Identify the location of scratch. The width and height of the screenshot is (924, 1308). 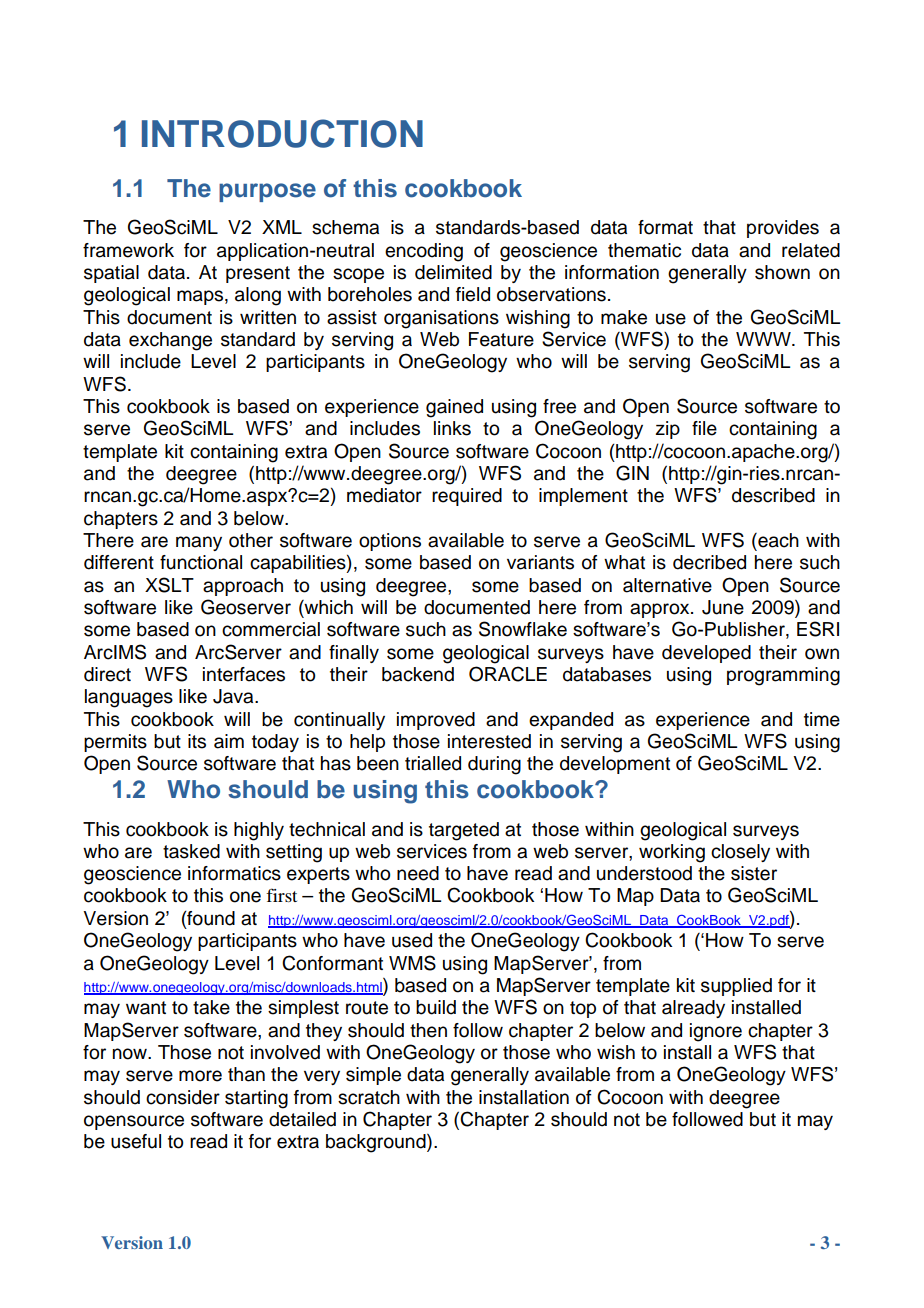
(369, 1097).
